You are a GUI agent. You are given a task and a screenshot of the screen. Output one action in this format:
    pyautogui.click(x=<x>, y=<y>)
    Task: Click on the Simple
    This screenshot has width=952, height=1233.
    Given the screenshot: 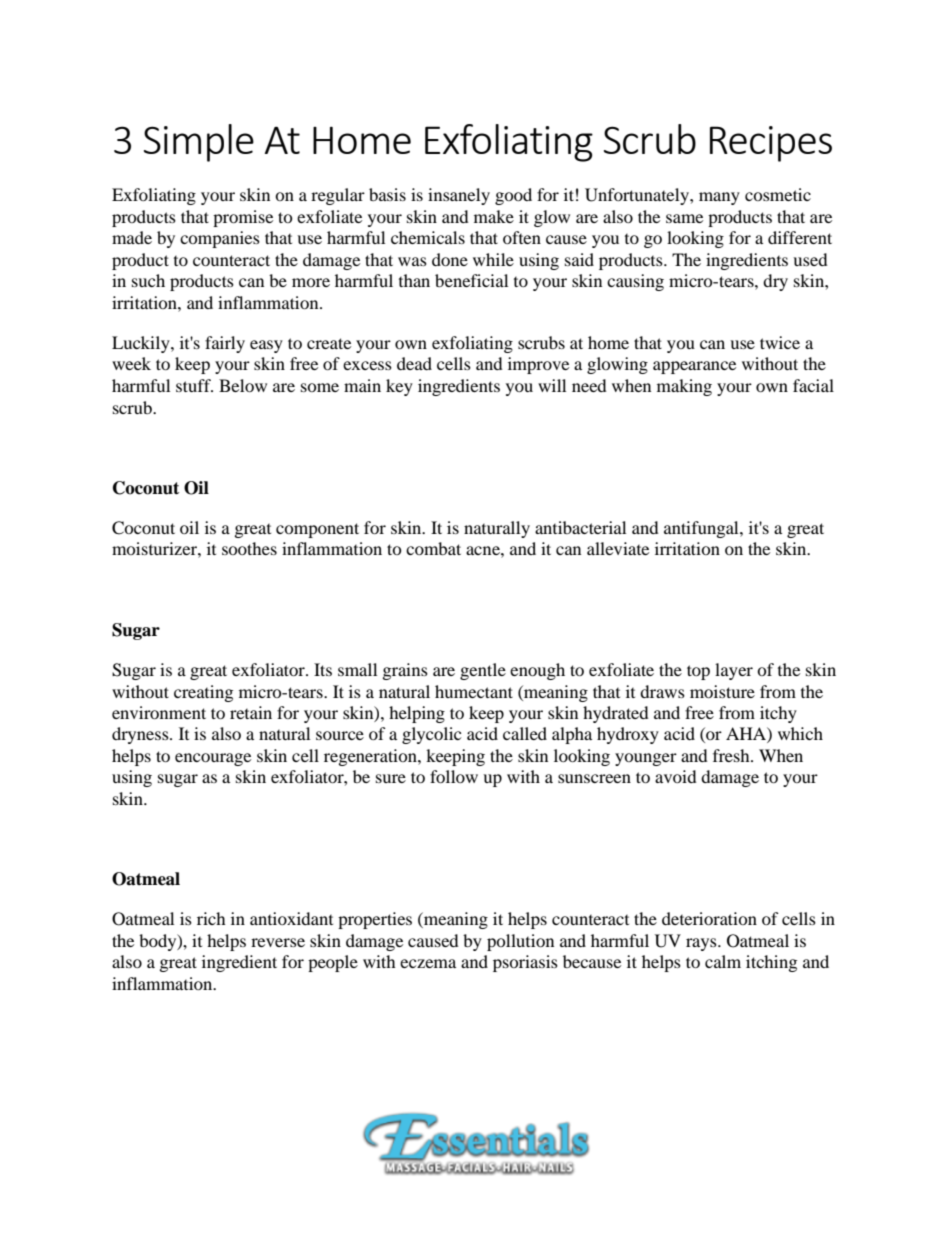 What is the action you would take?
    pyautogui.click(x=199, y=143)
